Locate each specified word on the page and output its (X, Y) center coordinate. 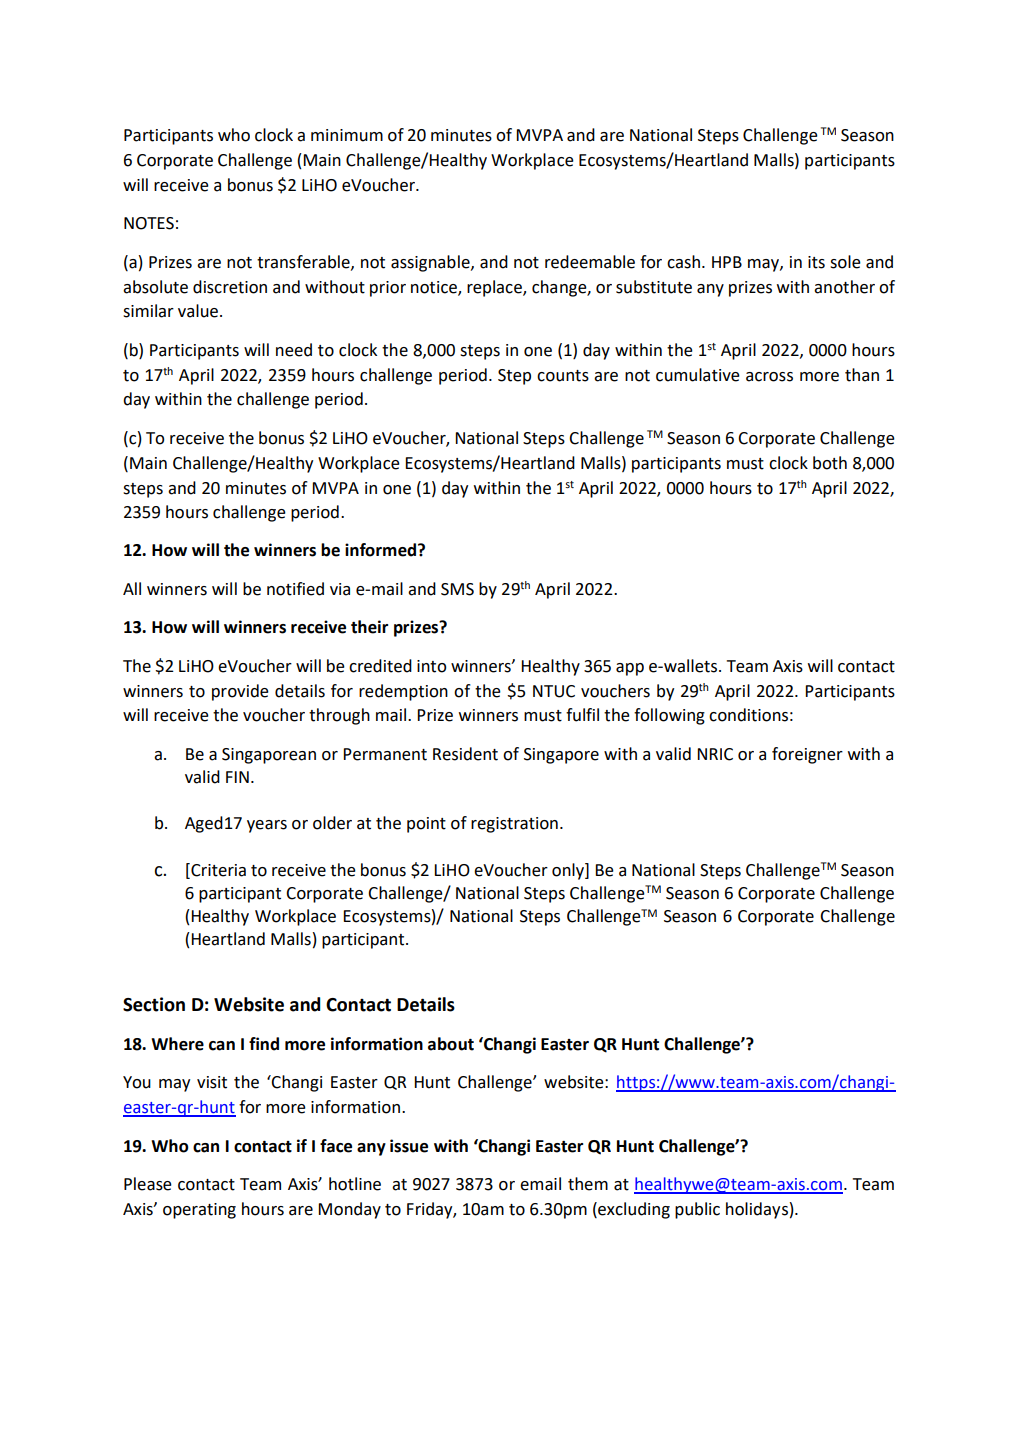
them (588, 1184)
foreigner (807, 755)
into (432, 666)
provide (240, 692)
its (816, 262)
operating (199, 1211)
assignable (431, 263)
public (697, 1210)
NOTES (149, 223)
